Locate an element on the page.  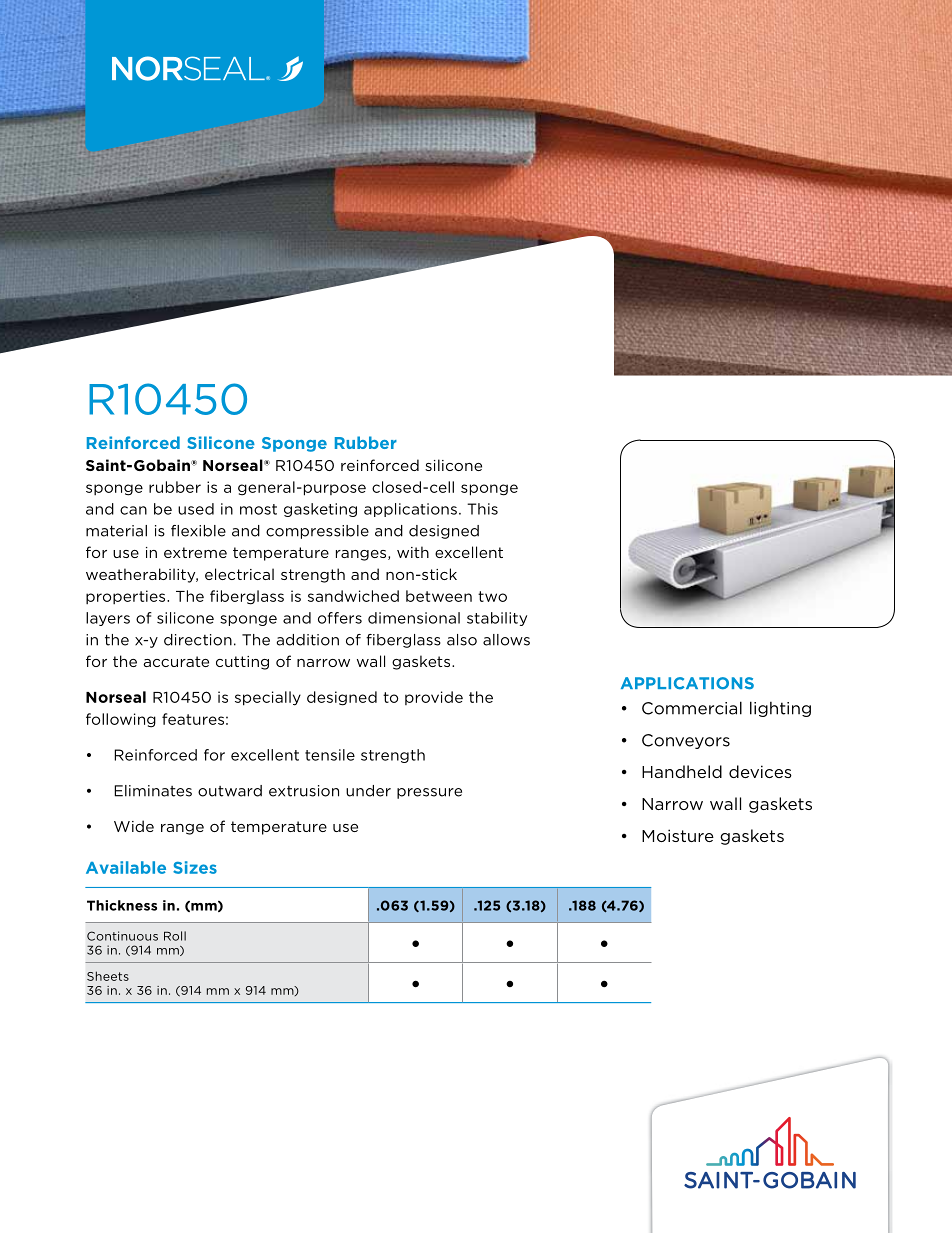
following is located at coordinates (121, 720).
